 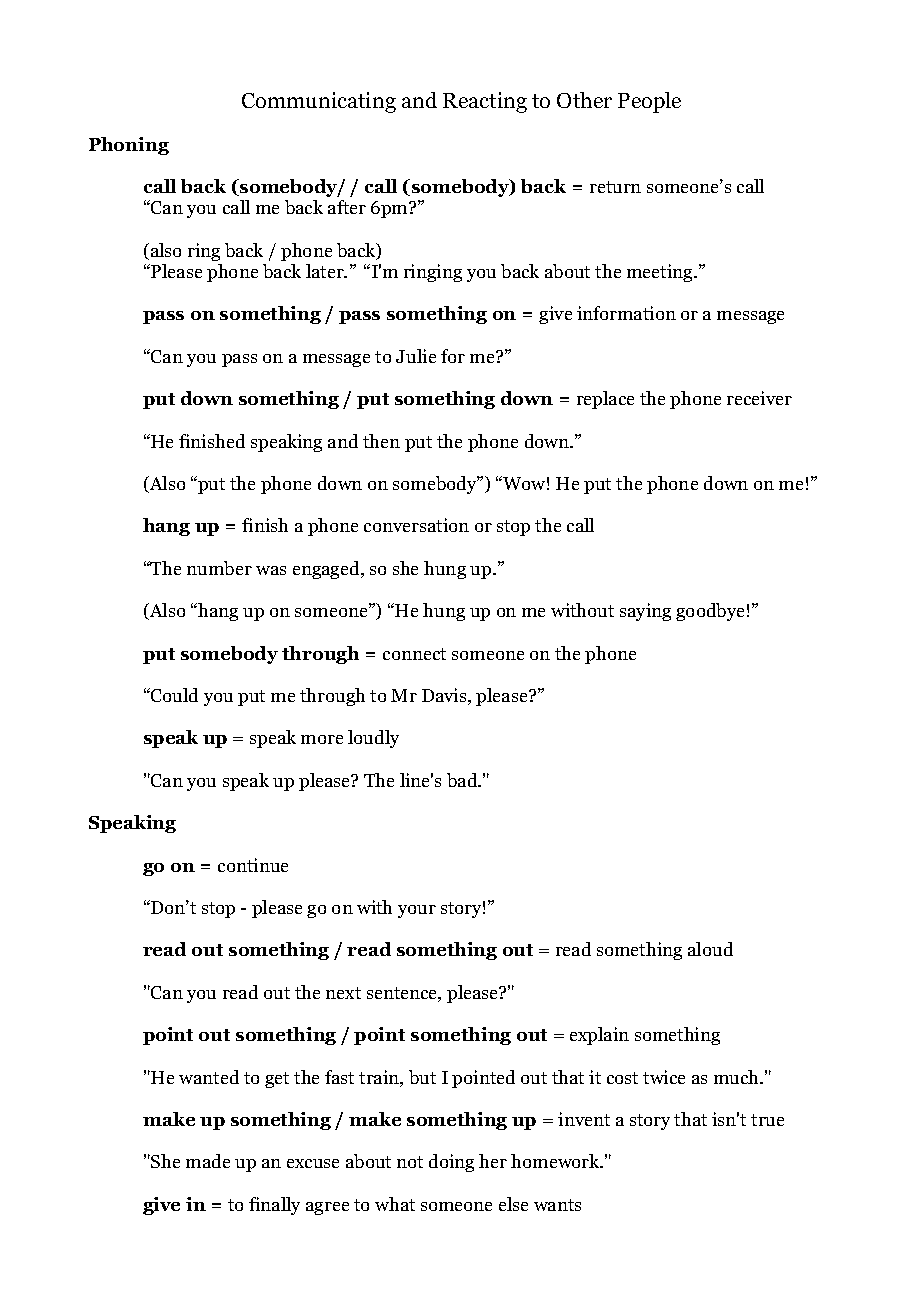 I want to click on goodbye, so click(x=710, y=612).
